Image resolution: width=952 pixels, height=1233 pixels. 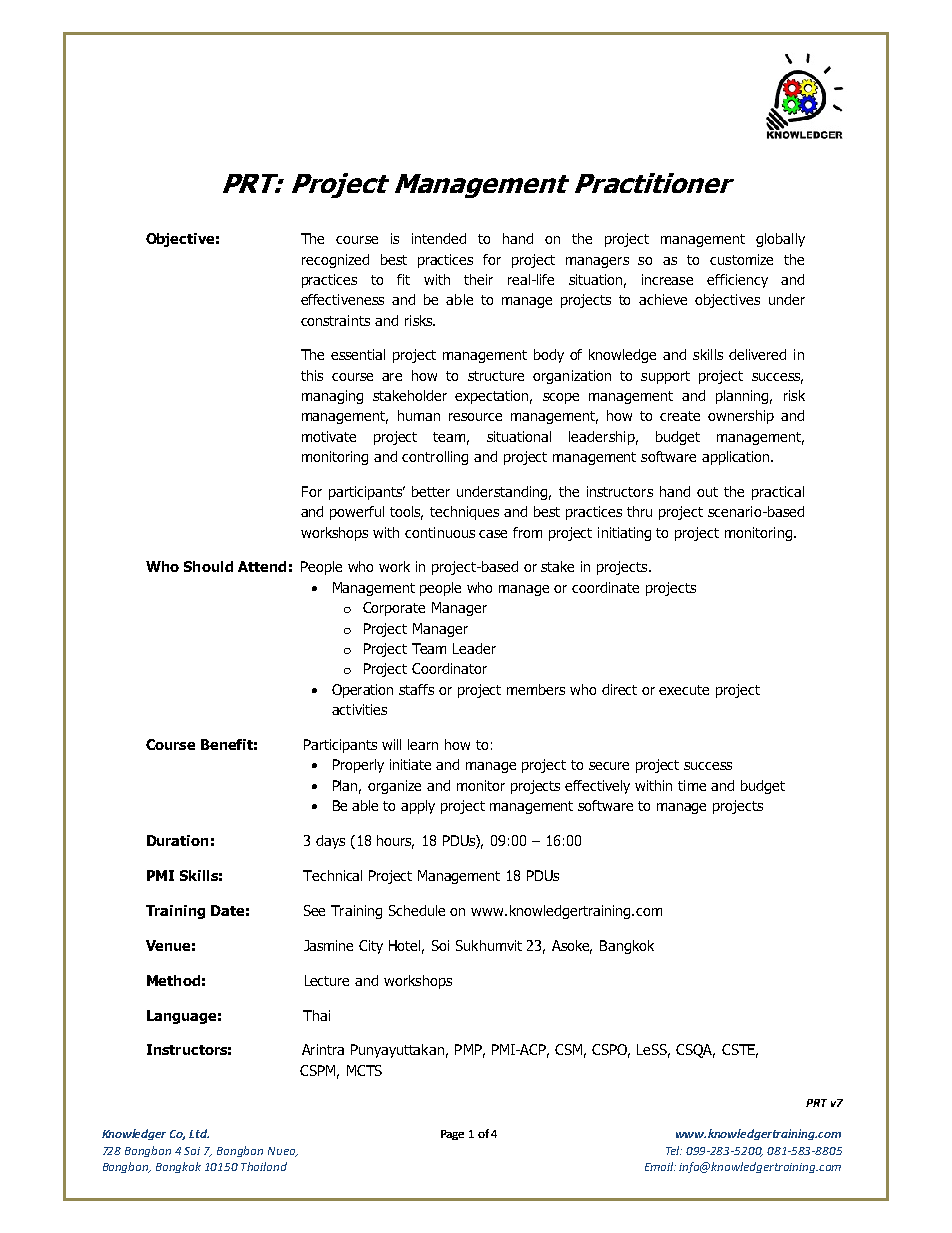 I want to click on case, so click(x=493, y=534).
